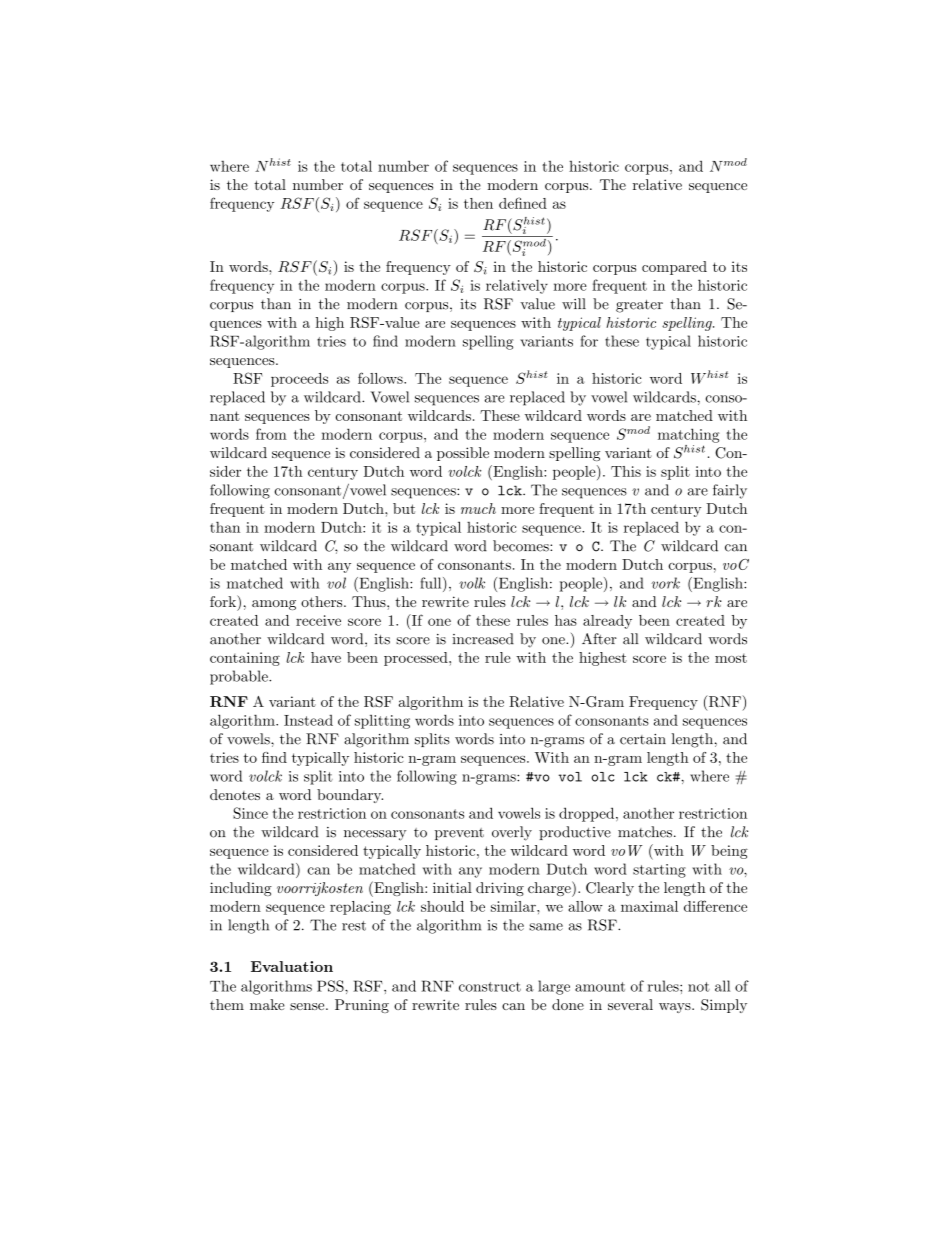  I want to click on Evaluation, so click(292, 966).
